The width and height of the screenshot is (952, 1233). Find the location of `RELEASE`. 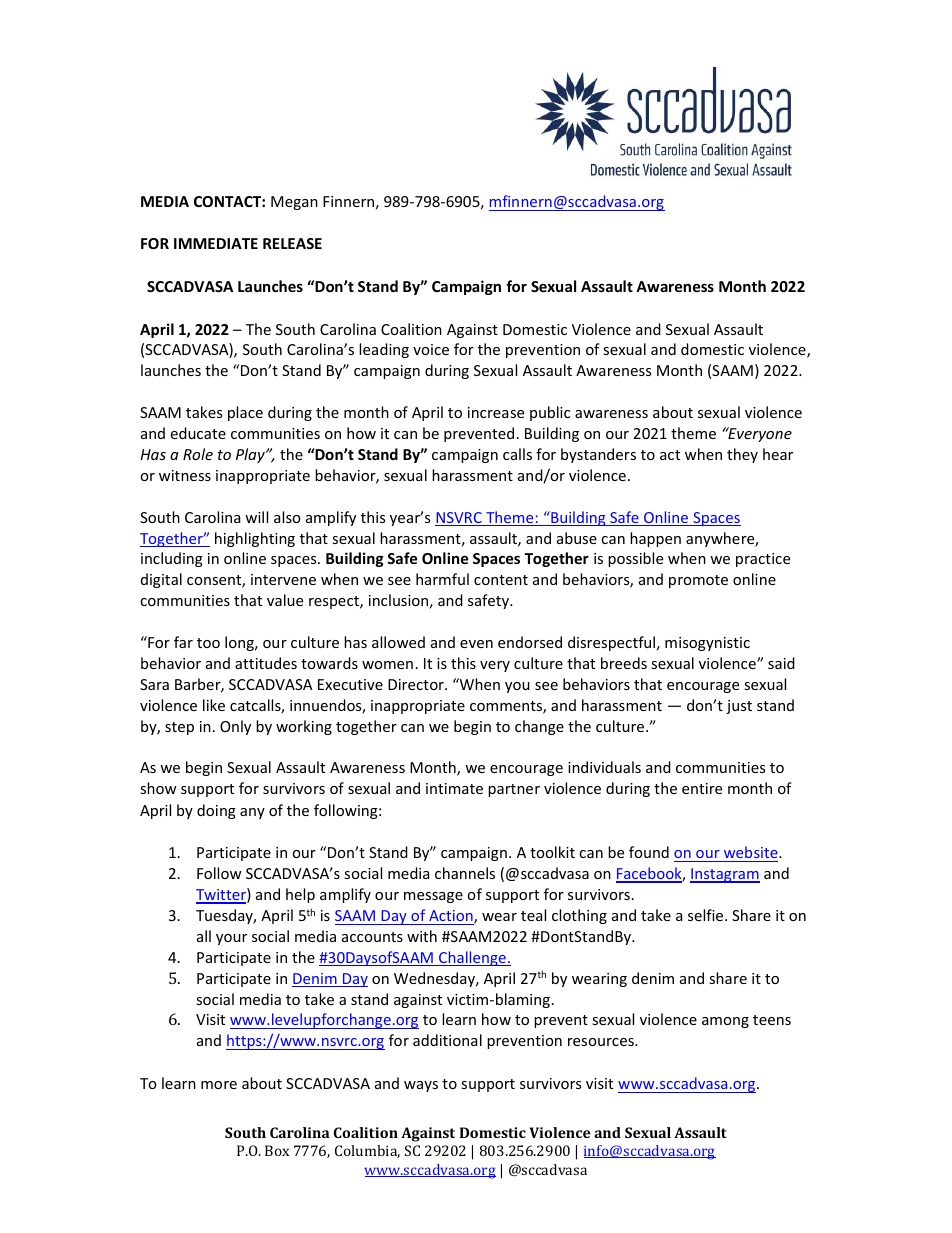

RELEASE is located at coordinates (292, 243).
